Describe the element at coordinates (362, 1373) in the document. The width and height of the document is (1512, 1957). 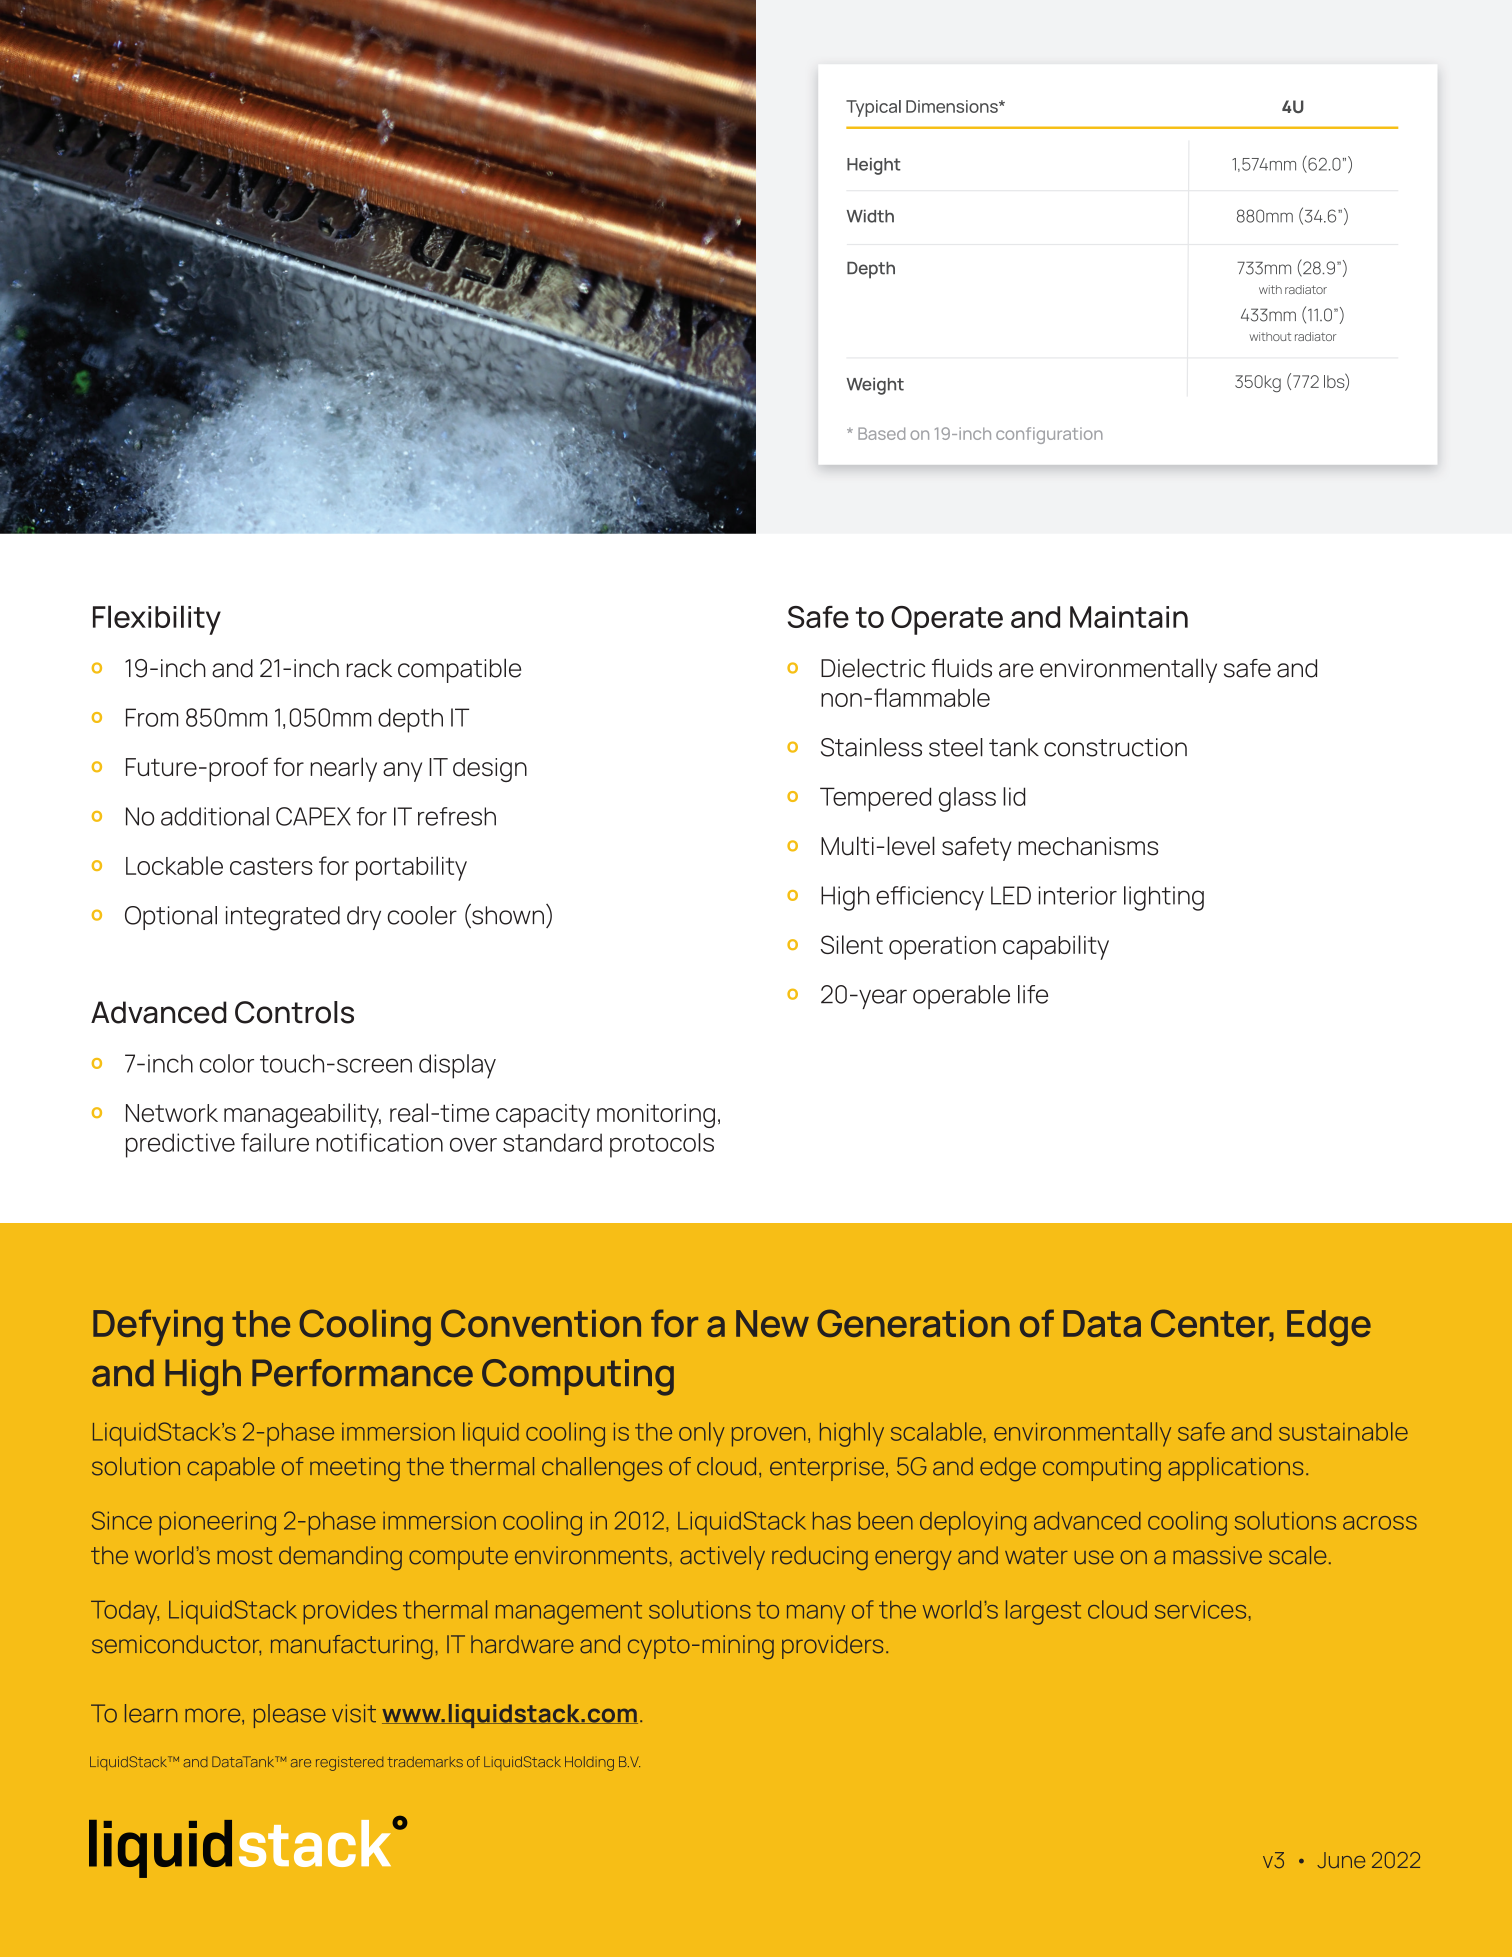
I see `Performance` at that location.
